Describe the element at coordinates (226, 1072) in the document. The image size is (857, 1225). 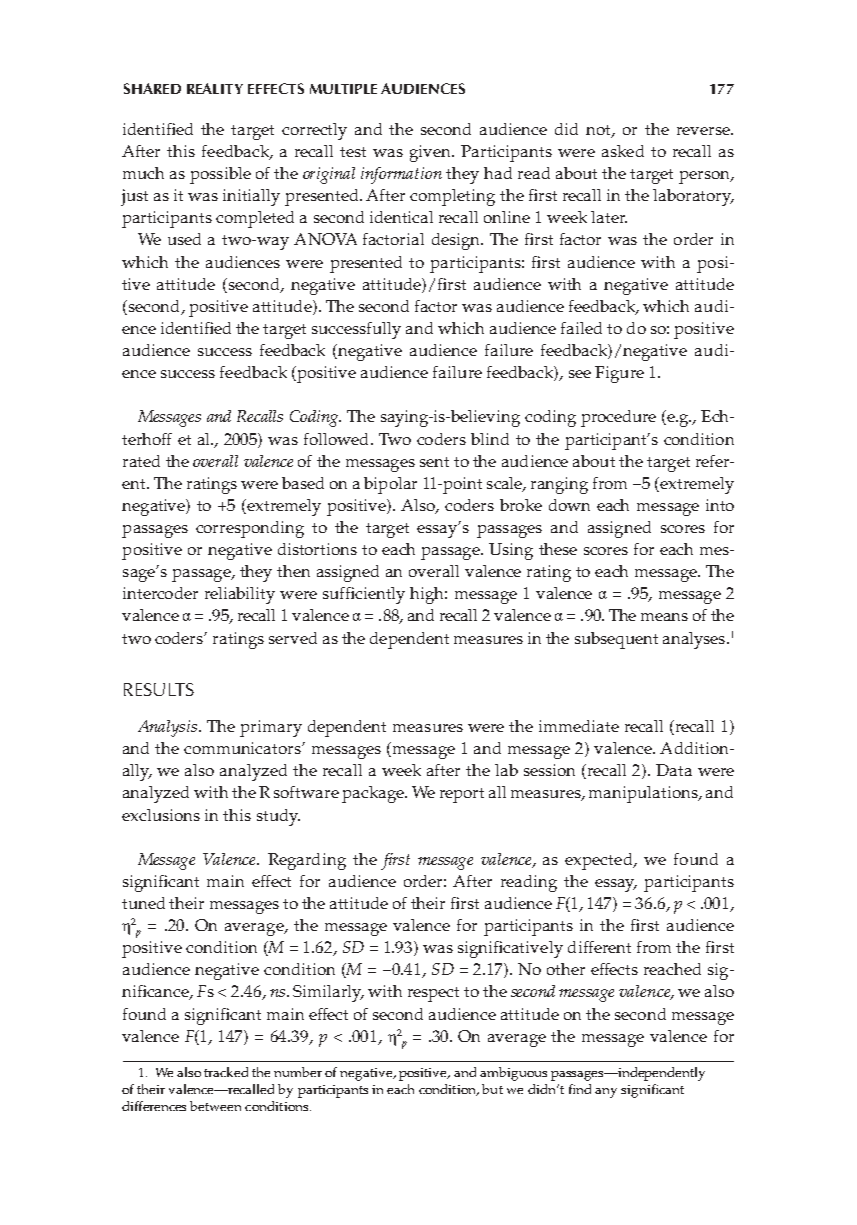
I see `tracked` at that location.
